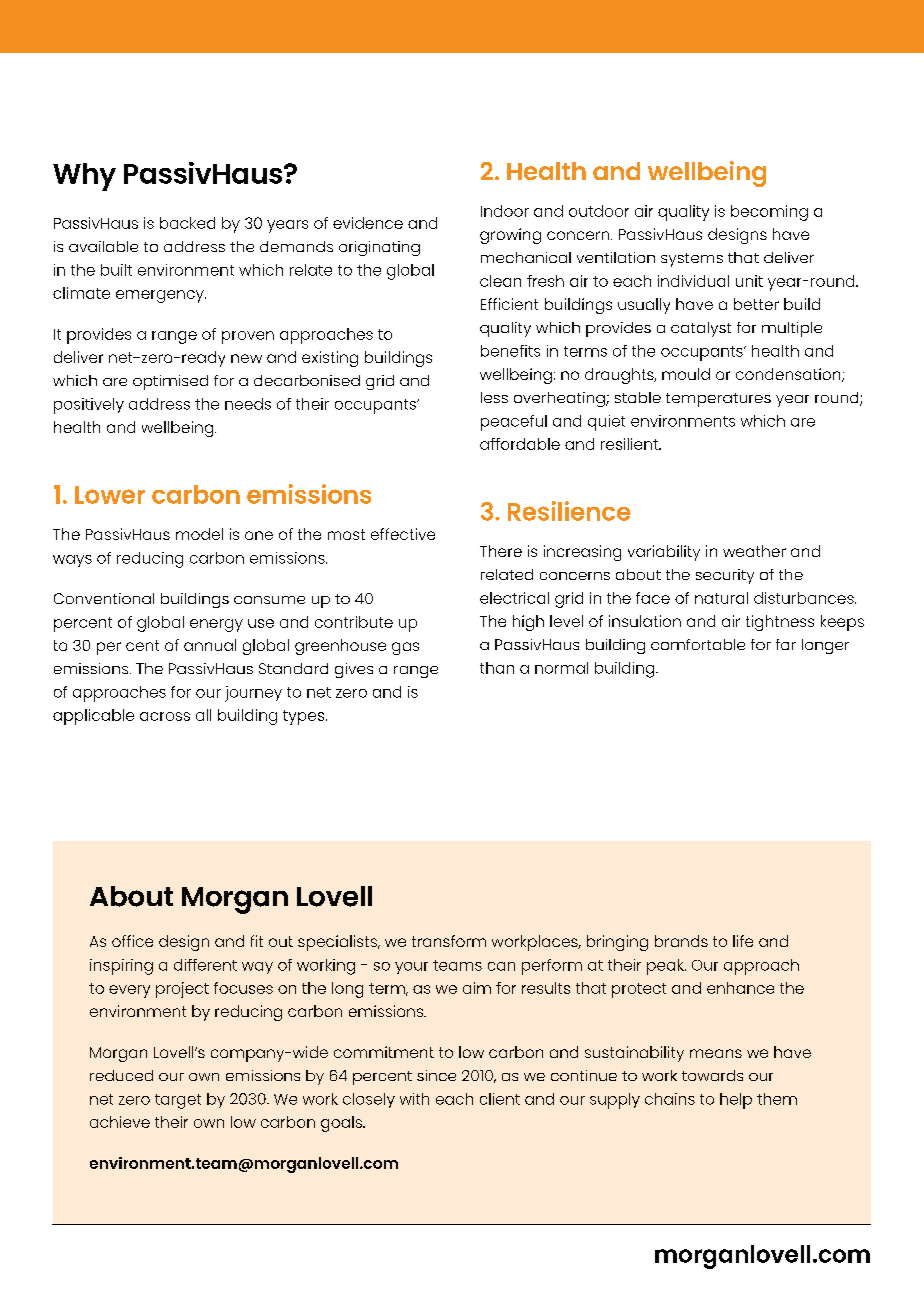  What do you see at coordinates (505, 211) in the page?
I see `Indoor` at bounding box center [505, 211].
